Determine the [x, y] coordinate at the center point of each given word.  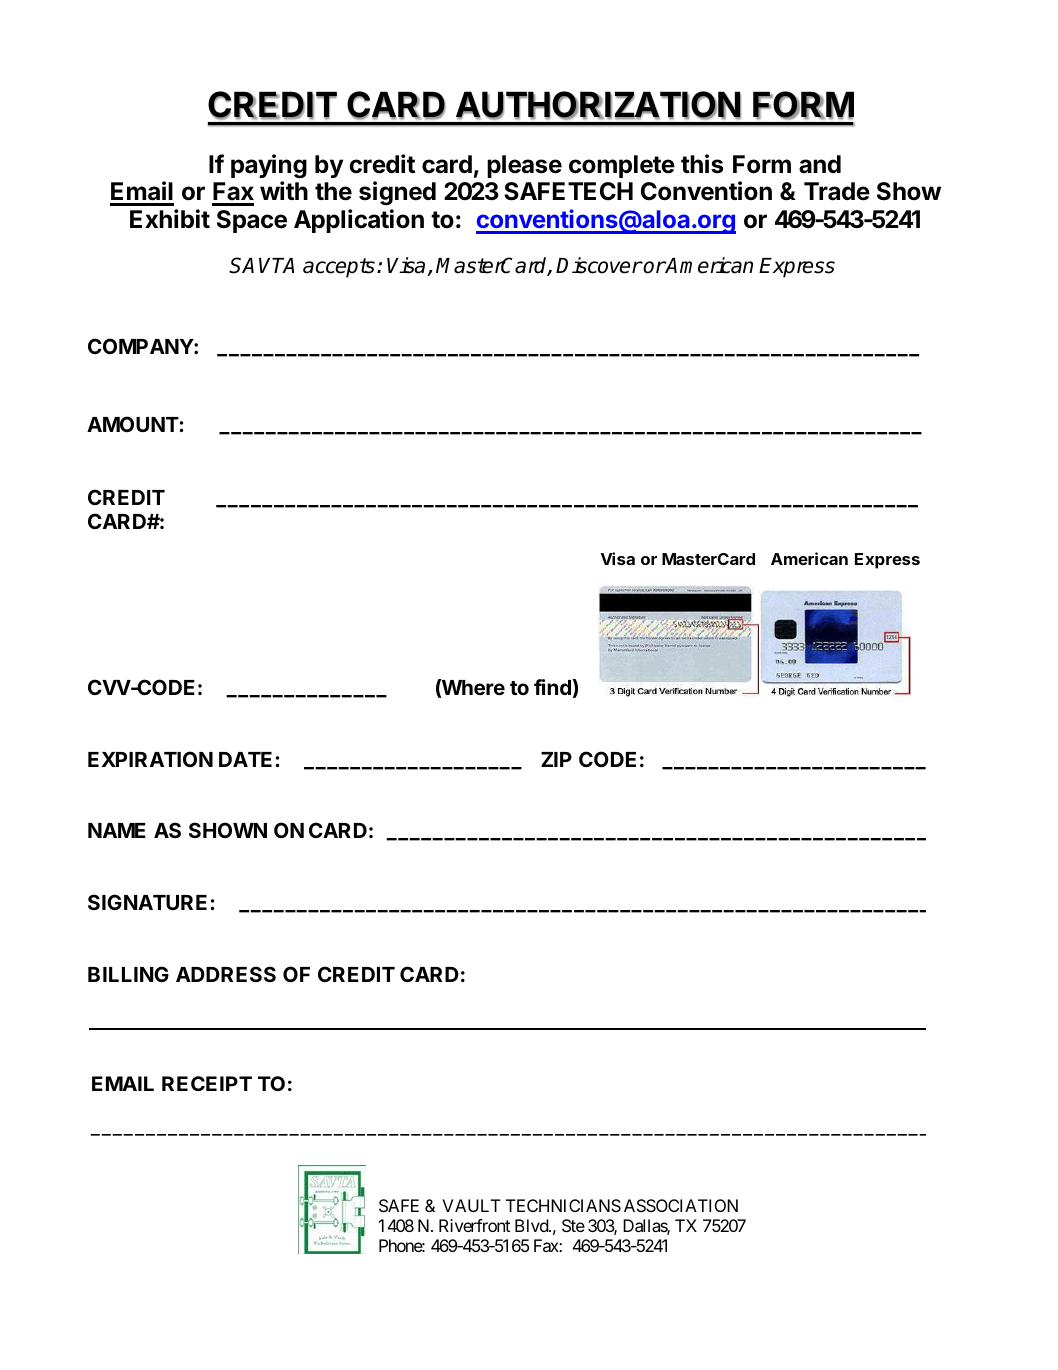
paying [269, 166]
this [702, 164]
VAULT [471, 1205]
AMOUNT [133, 424]
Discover [599, 265]
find [552, 687]
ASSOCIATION [681, 1205]
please [524, 166]
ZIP [556, 759]
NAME [117, 830]
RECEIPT [207, 1083]
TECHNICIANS [563, 1205]
